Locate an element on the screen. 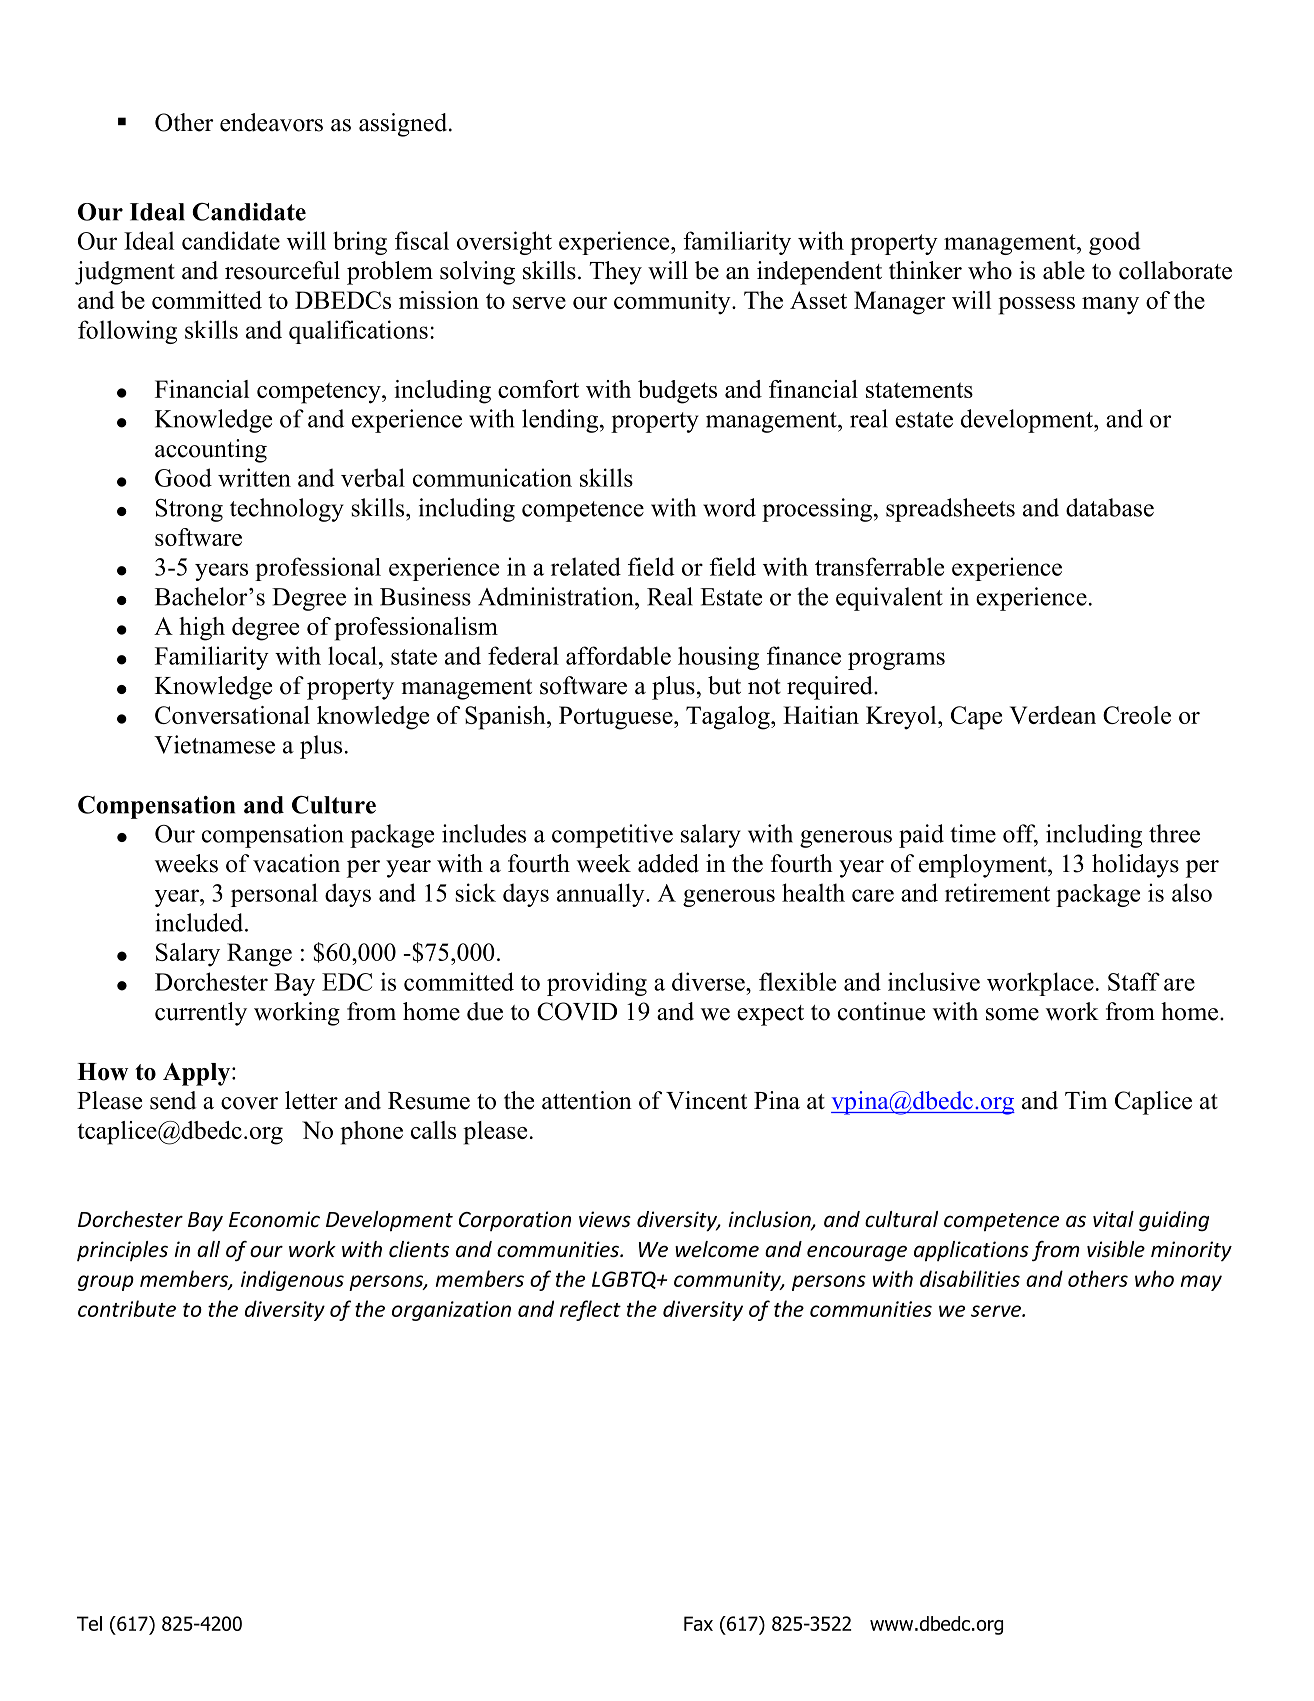 Image resolution: width=1314 pixels, height=1701 pixels. endeavors is located at coordinates (271, 122).
